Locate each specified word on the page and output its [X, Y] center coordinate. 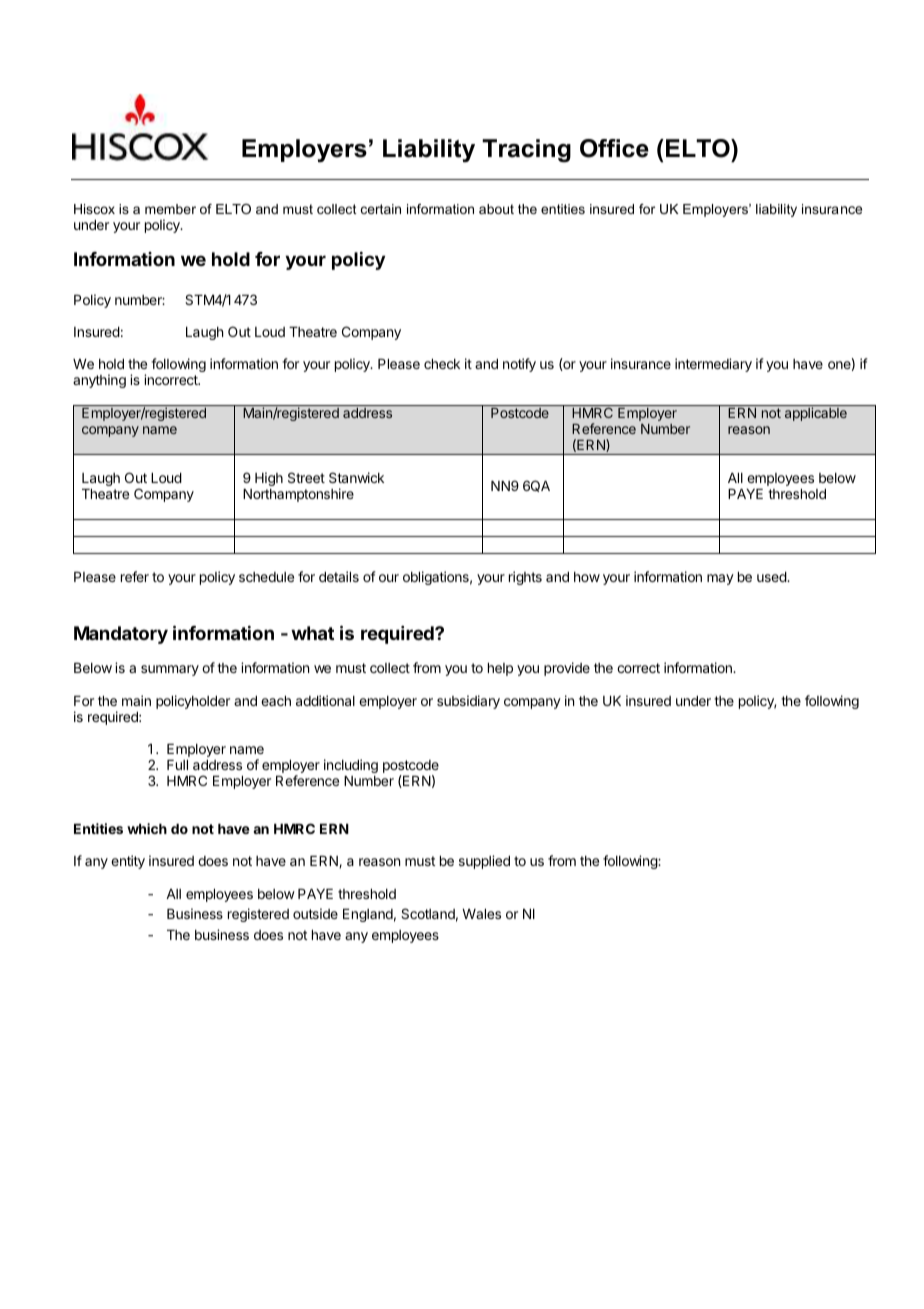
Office [614, 148]
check [442, 364]
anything [99, 381]
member [170, 209]
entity [128, 862]
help [500, 669]
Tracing [526, 151]
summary [170, 670]
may [720, 579]
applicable [816, 414]
